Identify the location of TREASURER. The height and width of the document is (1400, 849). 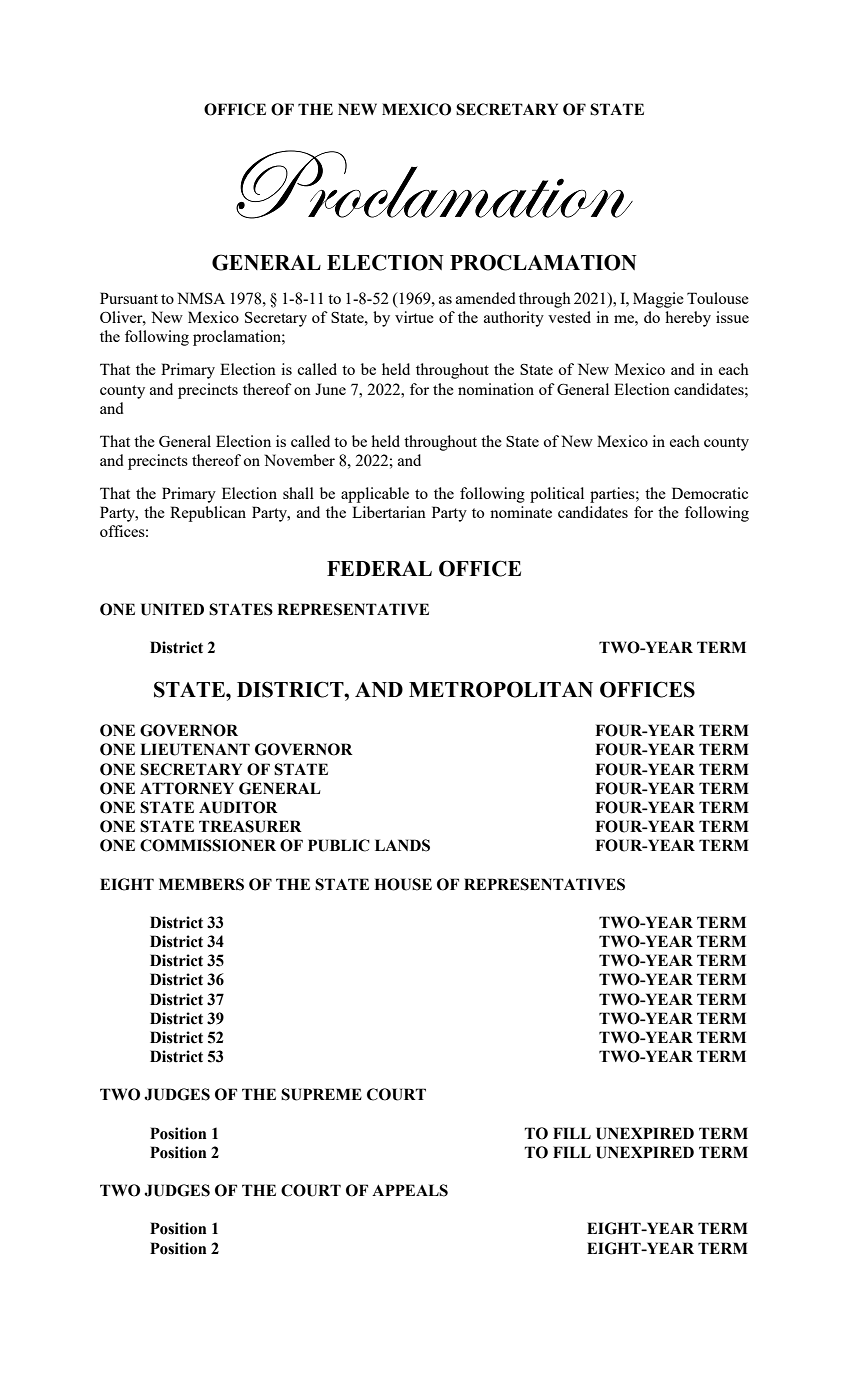
(250, 826).
